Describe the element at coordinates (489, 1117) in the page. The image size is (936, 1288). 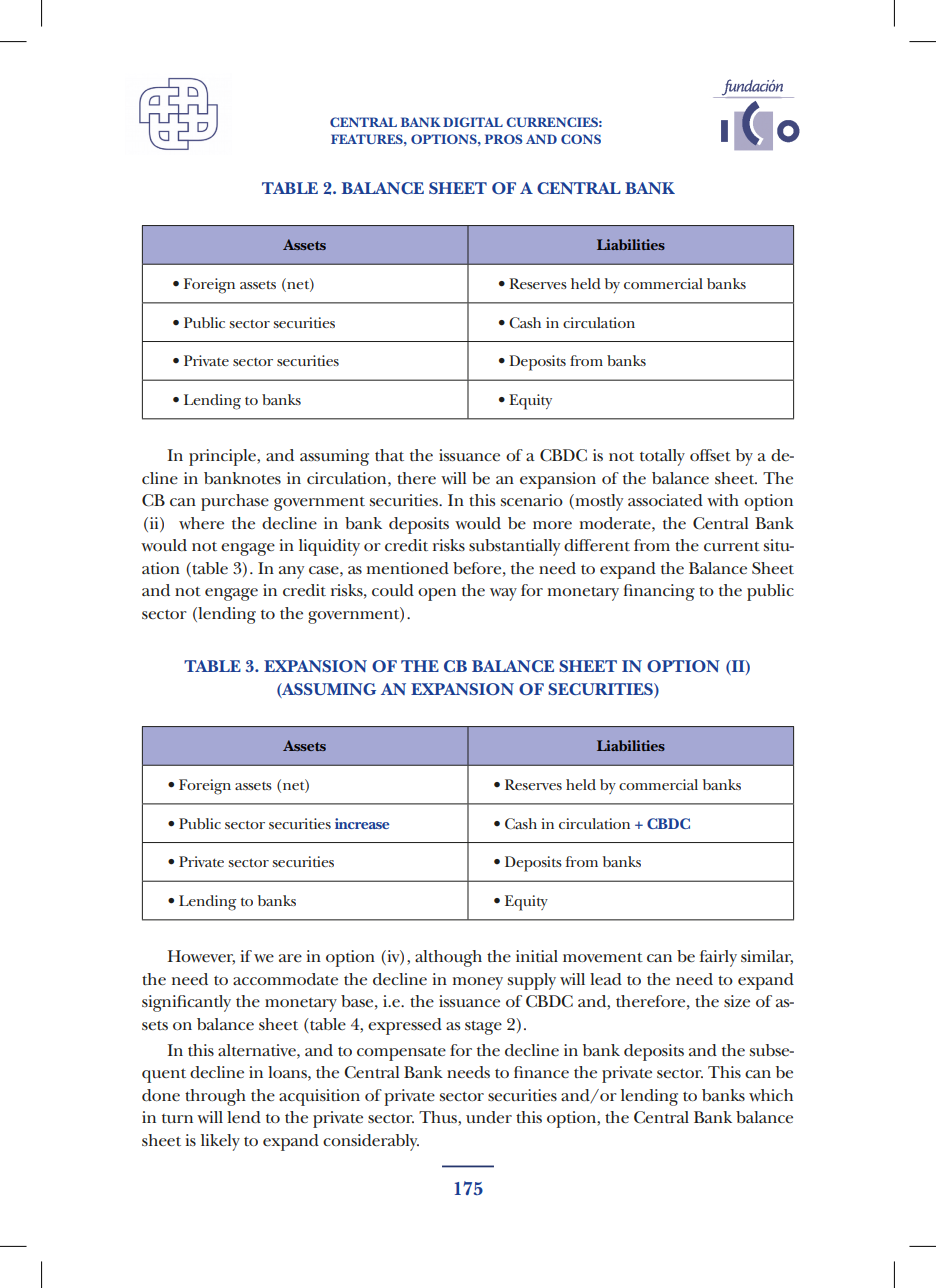
I see `under` at that location.
